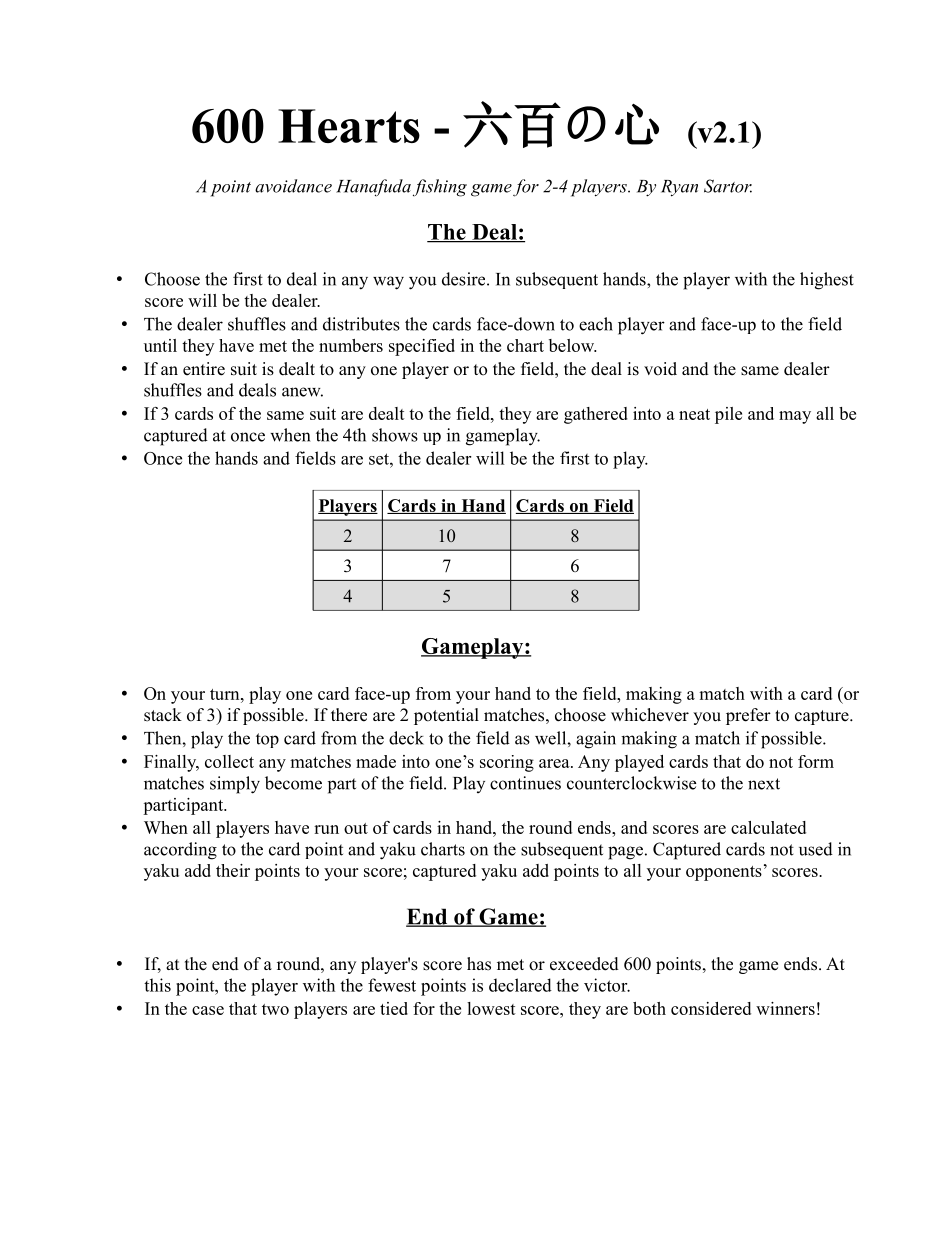  What do you see at coordinates (208, 1010) in the document?
I see `case` at bounding box center [208, 1010].
